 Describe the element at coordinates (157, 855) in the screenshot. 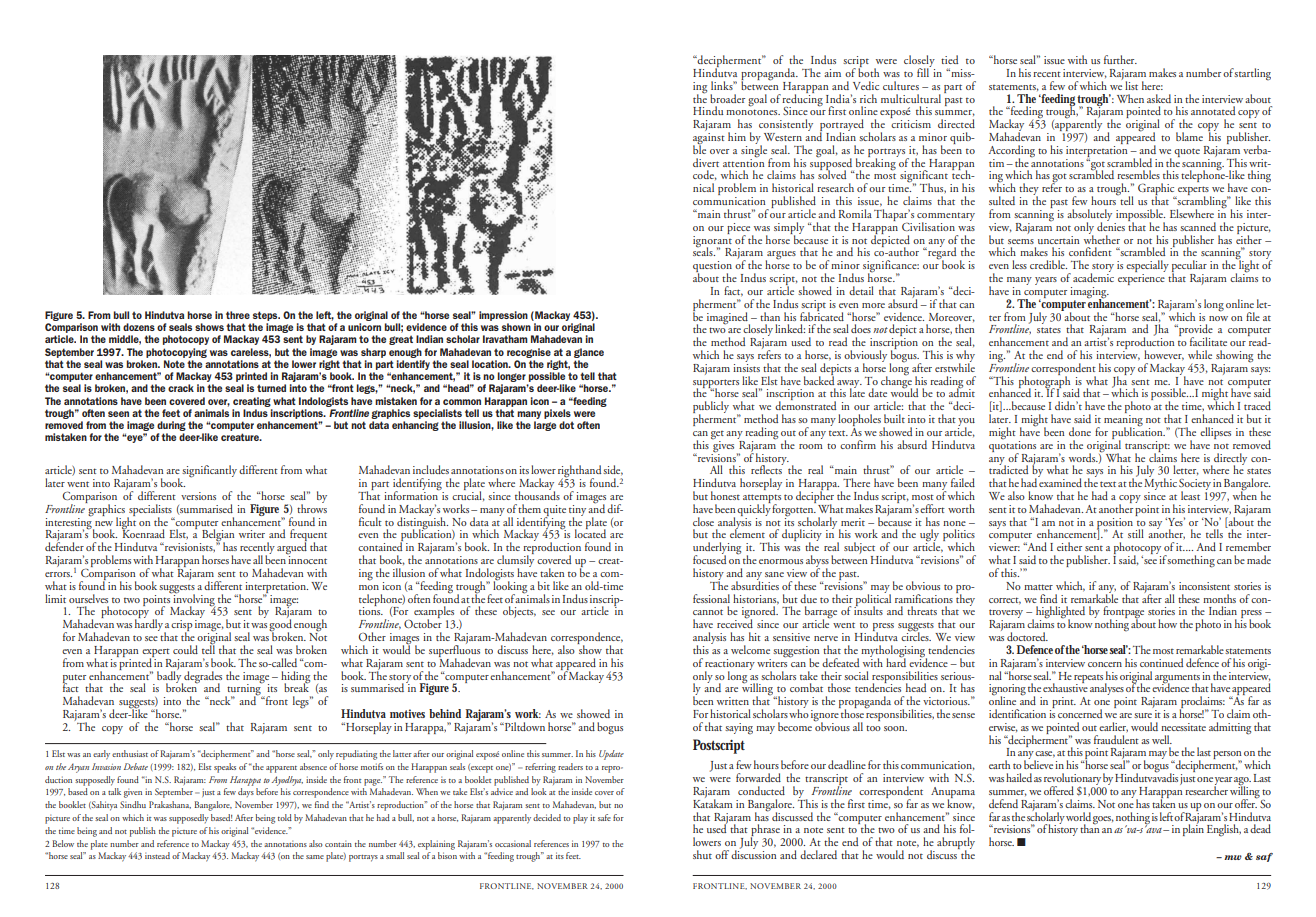

I see `instead` at that location.
